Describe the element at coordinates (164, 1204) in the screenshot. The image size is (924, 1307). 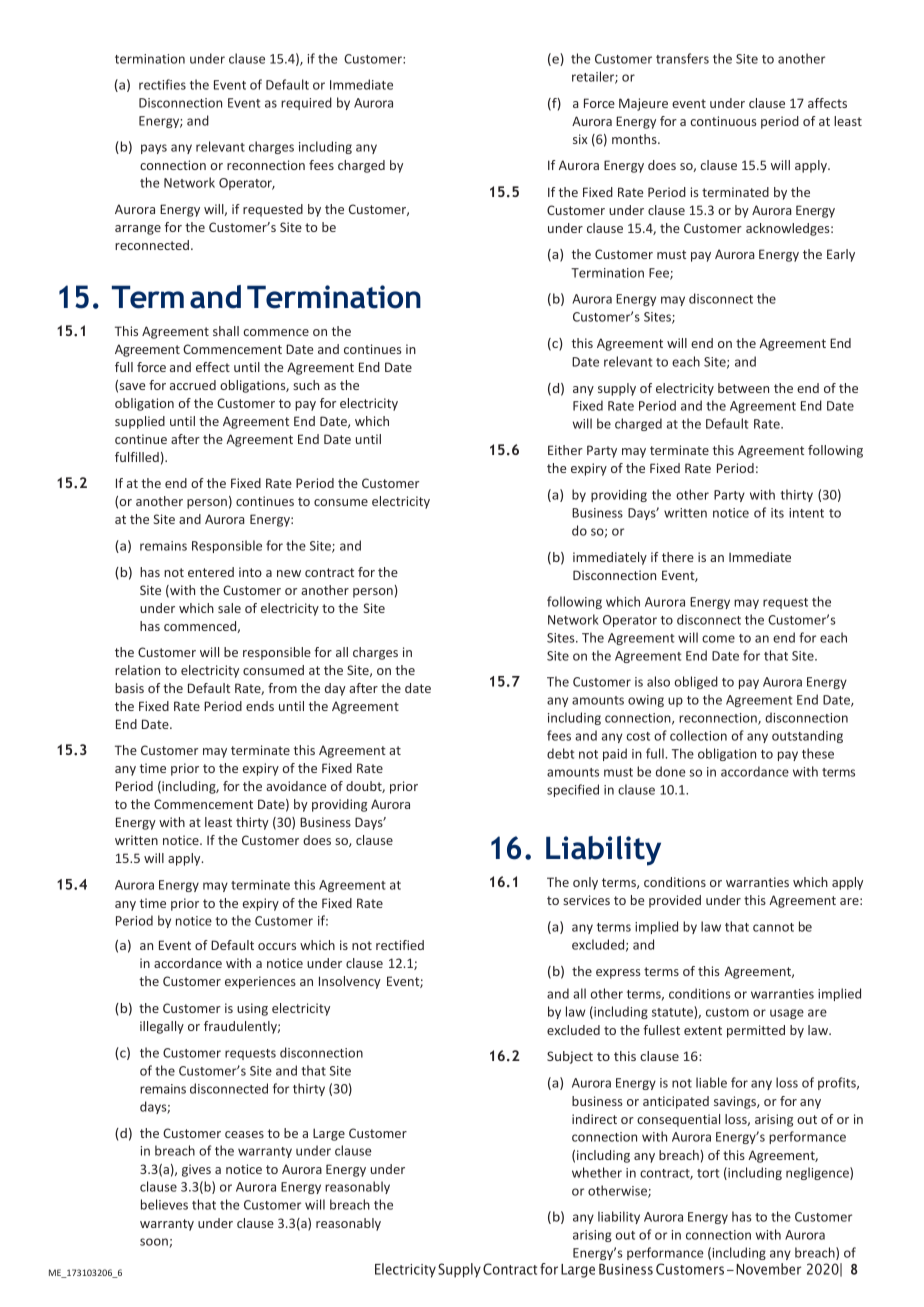
I see `believes` at that location.
